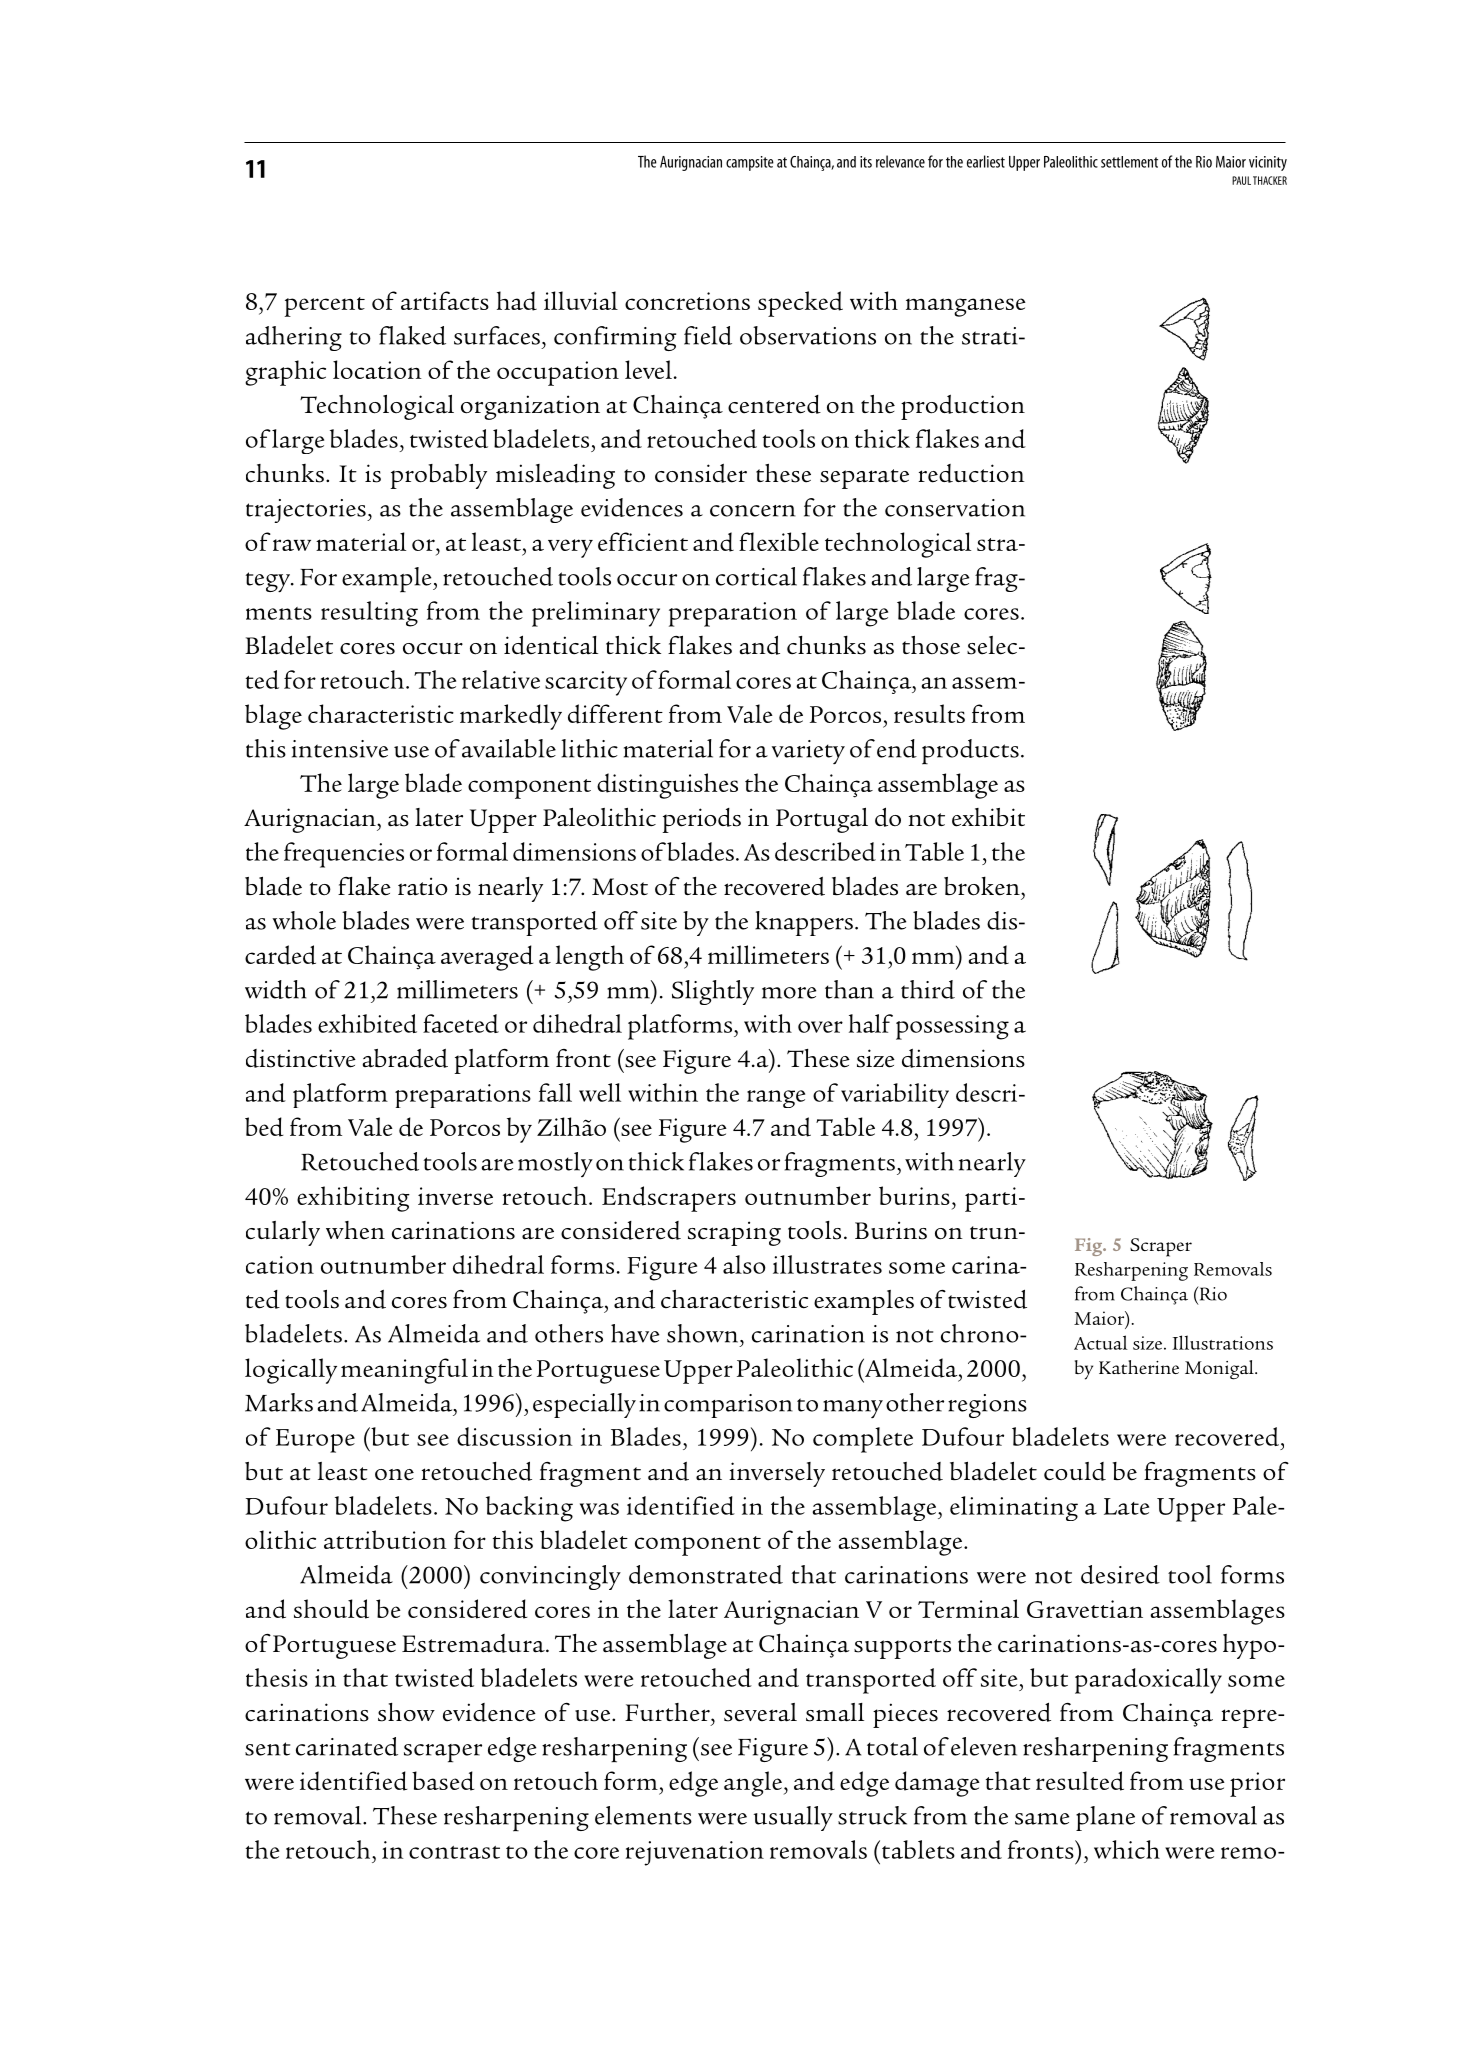  What do you see at coordinates (445, 300) in the image?
I see `artifacts` at bounding box center [445, 300].
